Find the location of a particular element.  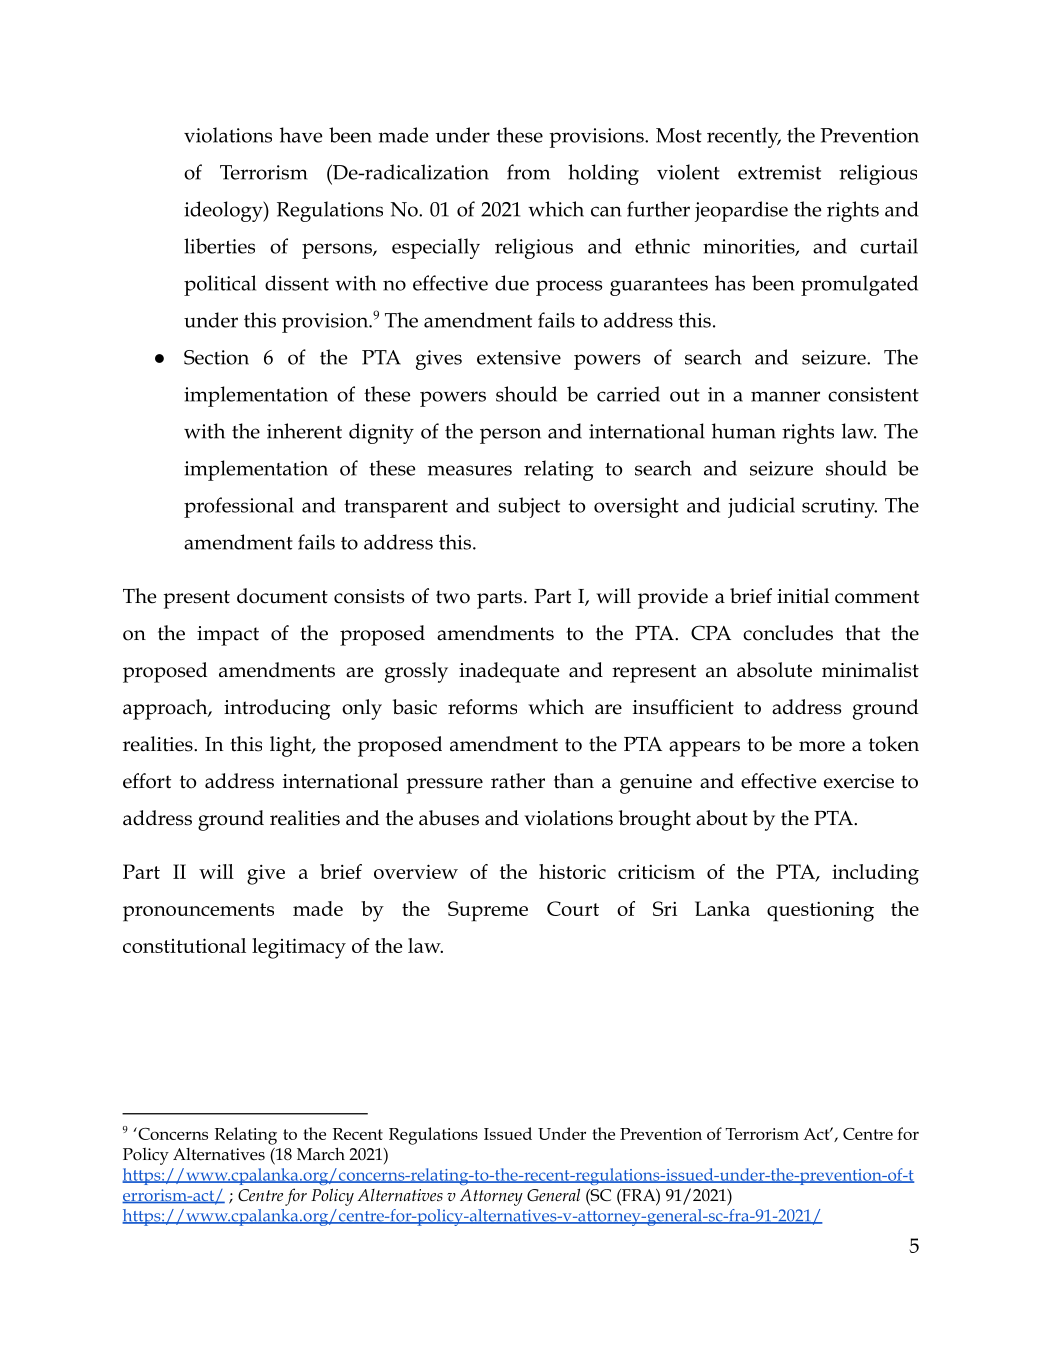

from is located at coordinates (528, 172).
